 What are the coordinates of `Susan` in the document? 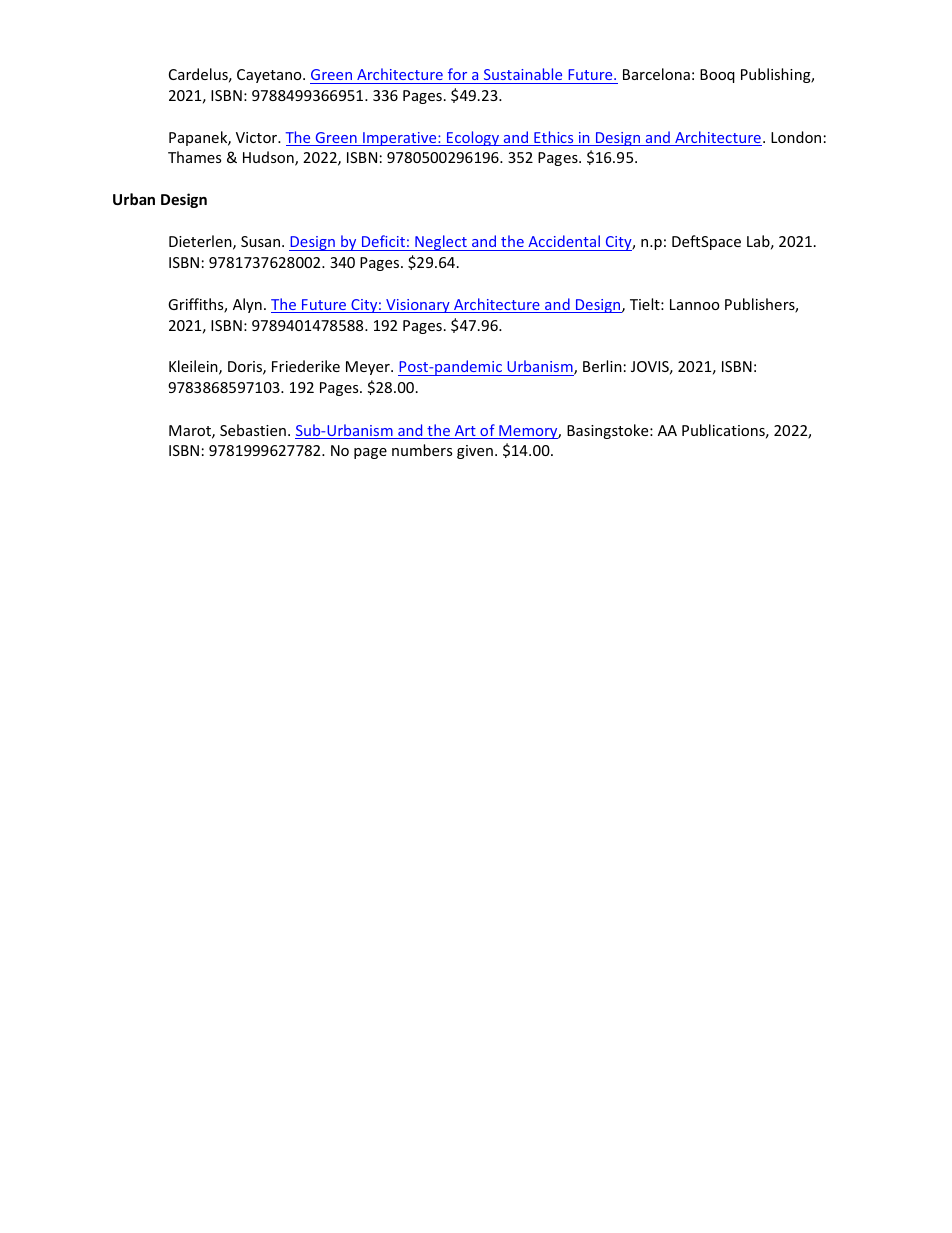 It's located at (262, 241).
